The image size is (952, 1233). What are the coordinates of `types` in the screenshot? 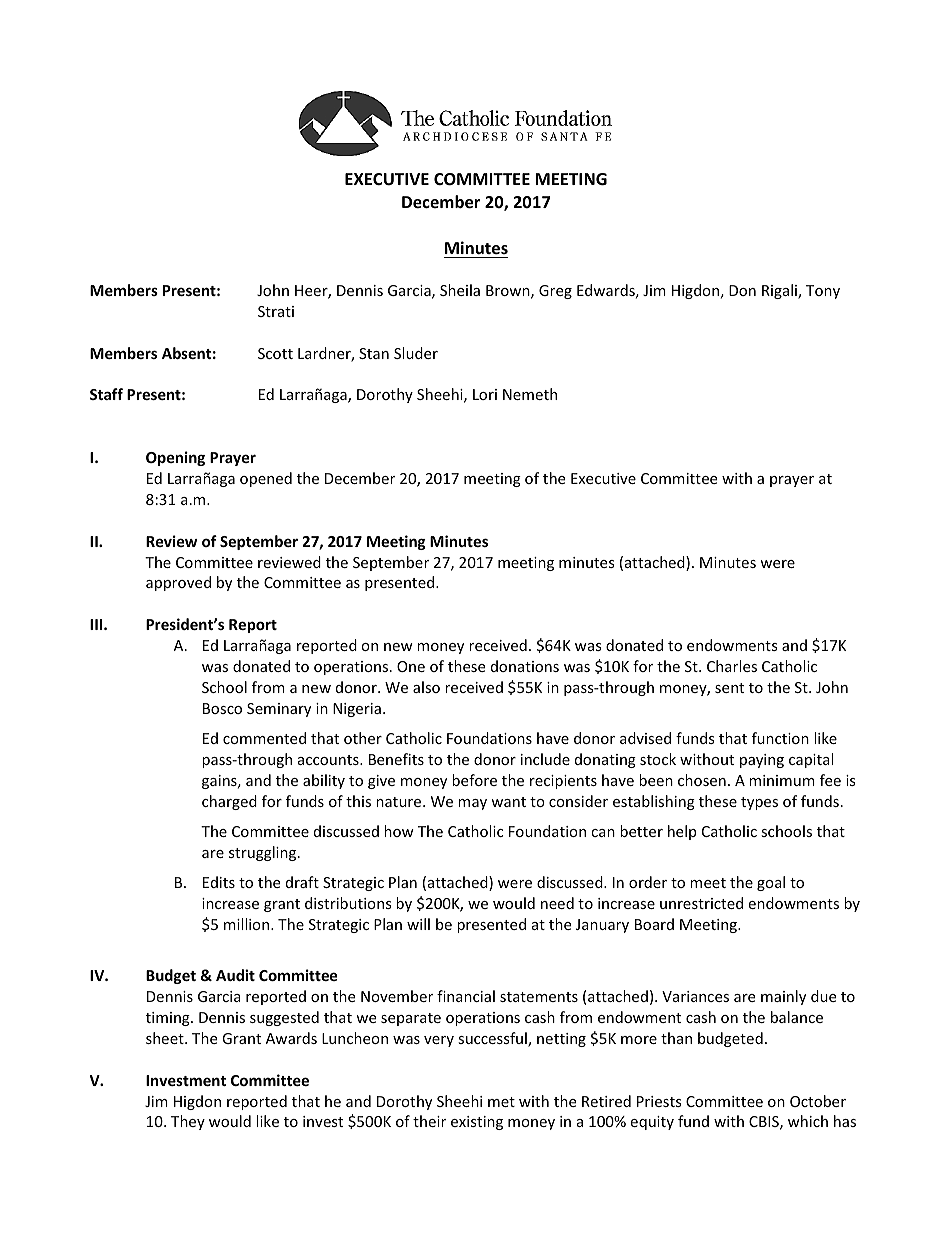 It's located at (759, 803).
